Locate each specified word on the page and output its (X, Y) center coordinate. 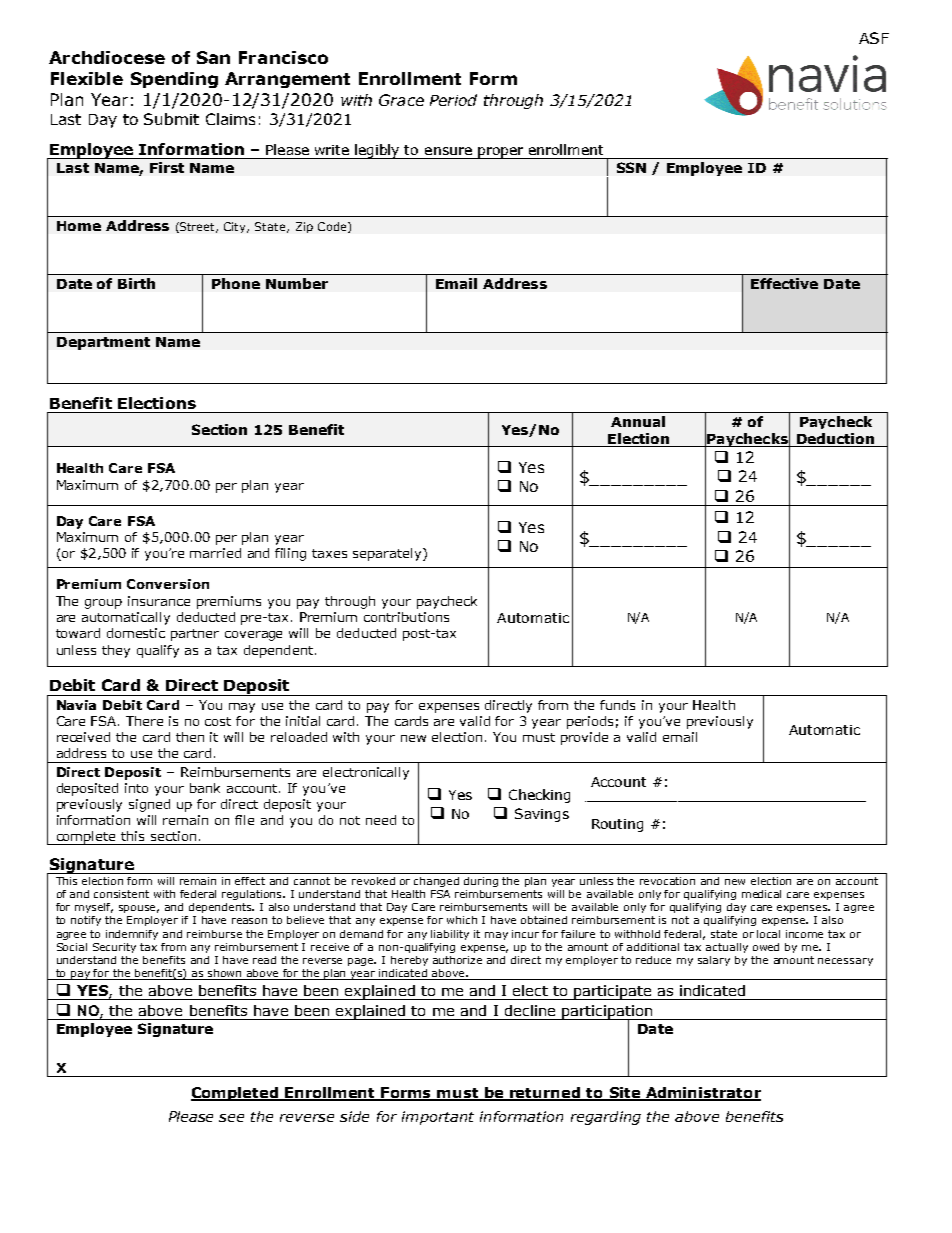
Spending (174, 80)
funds (617, 705)
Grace (401, 100)
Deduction (835, 438)
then (190, 737)
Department (103, 343)
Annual (638, 421)
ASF (874, 38)
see (231, 1118)
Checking (539, 796)
